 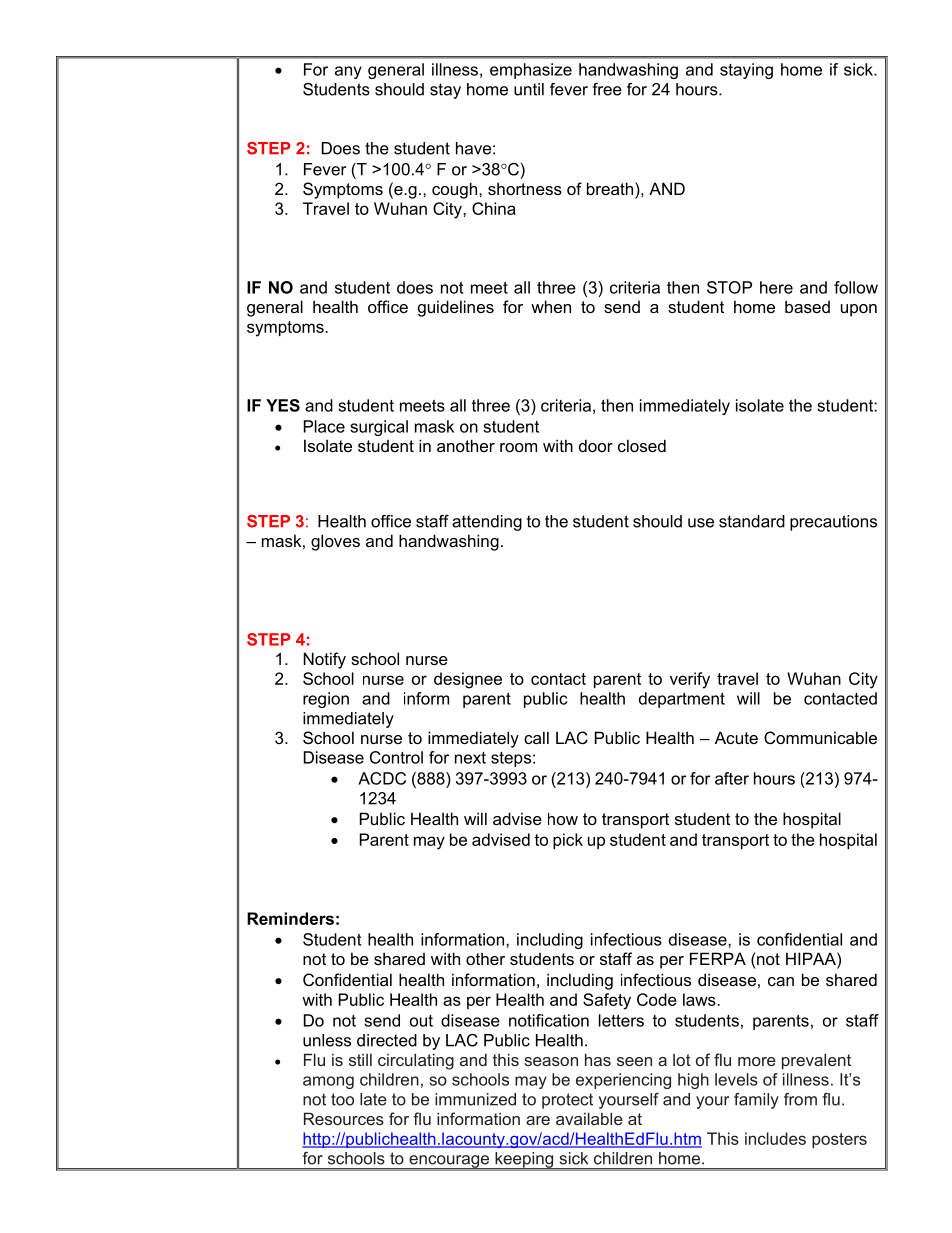 I want to click on Notify, so click(x=324, y=660).
